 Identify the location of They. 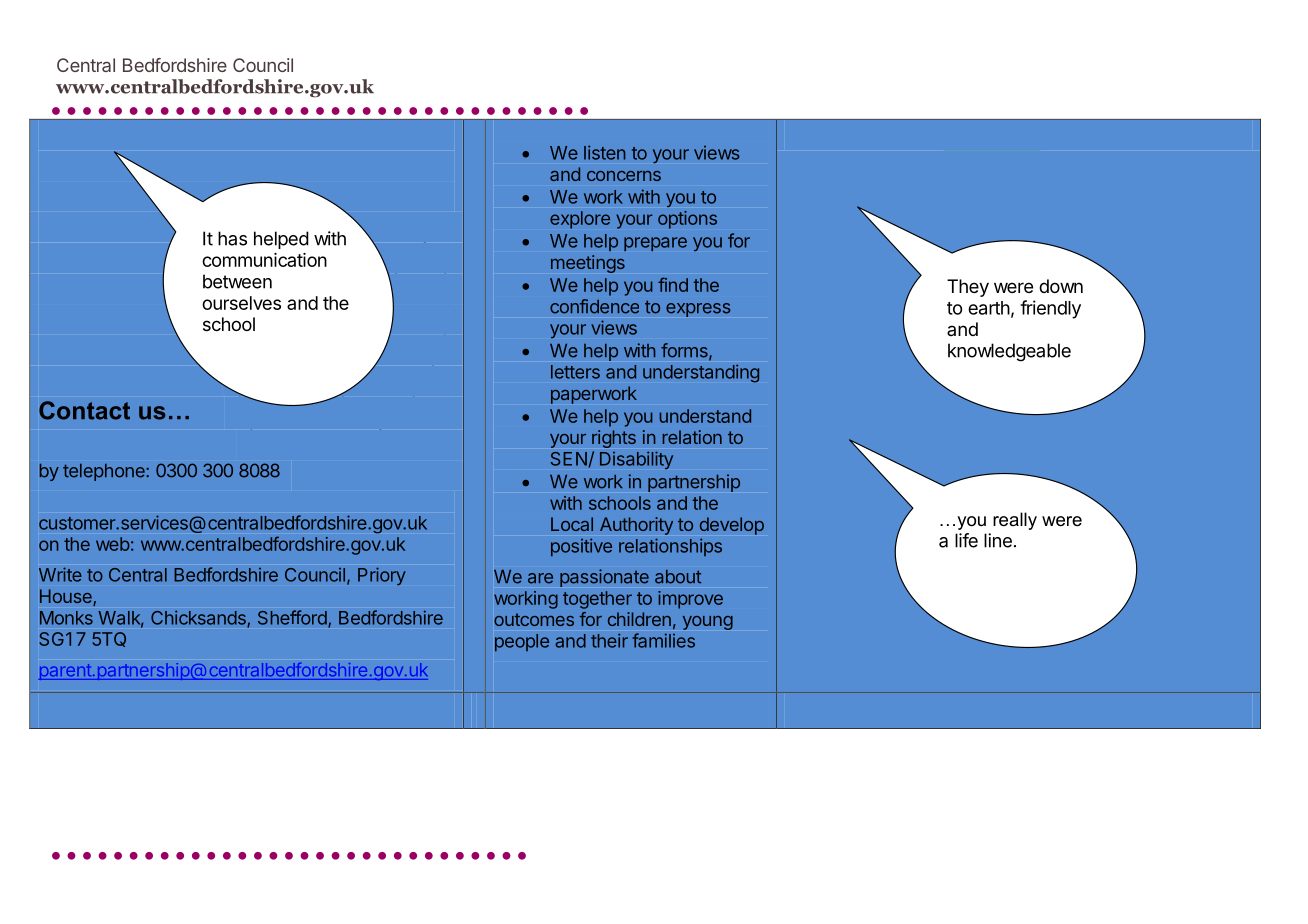
(968, 288).
